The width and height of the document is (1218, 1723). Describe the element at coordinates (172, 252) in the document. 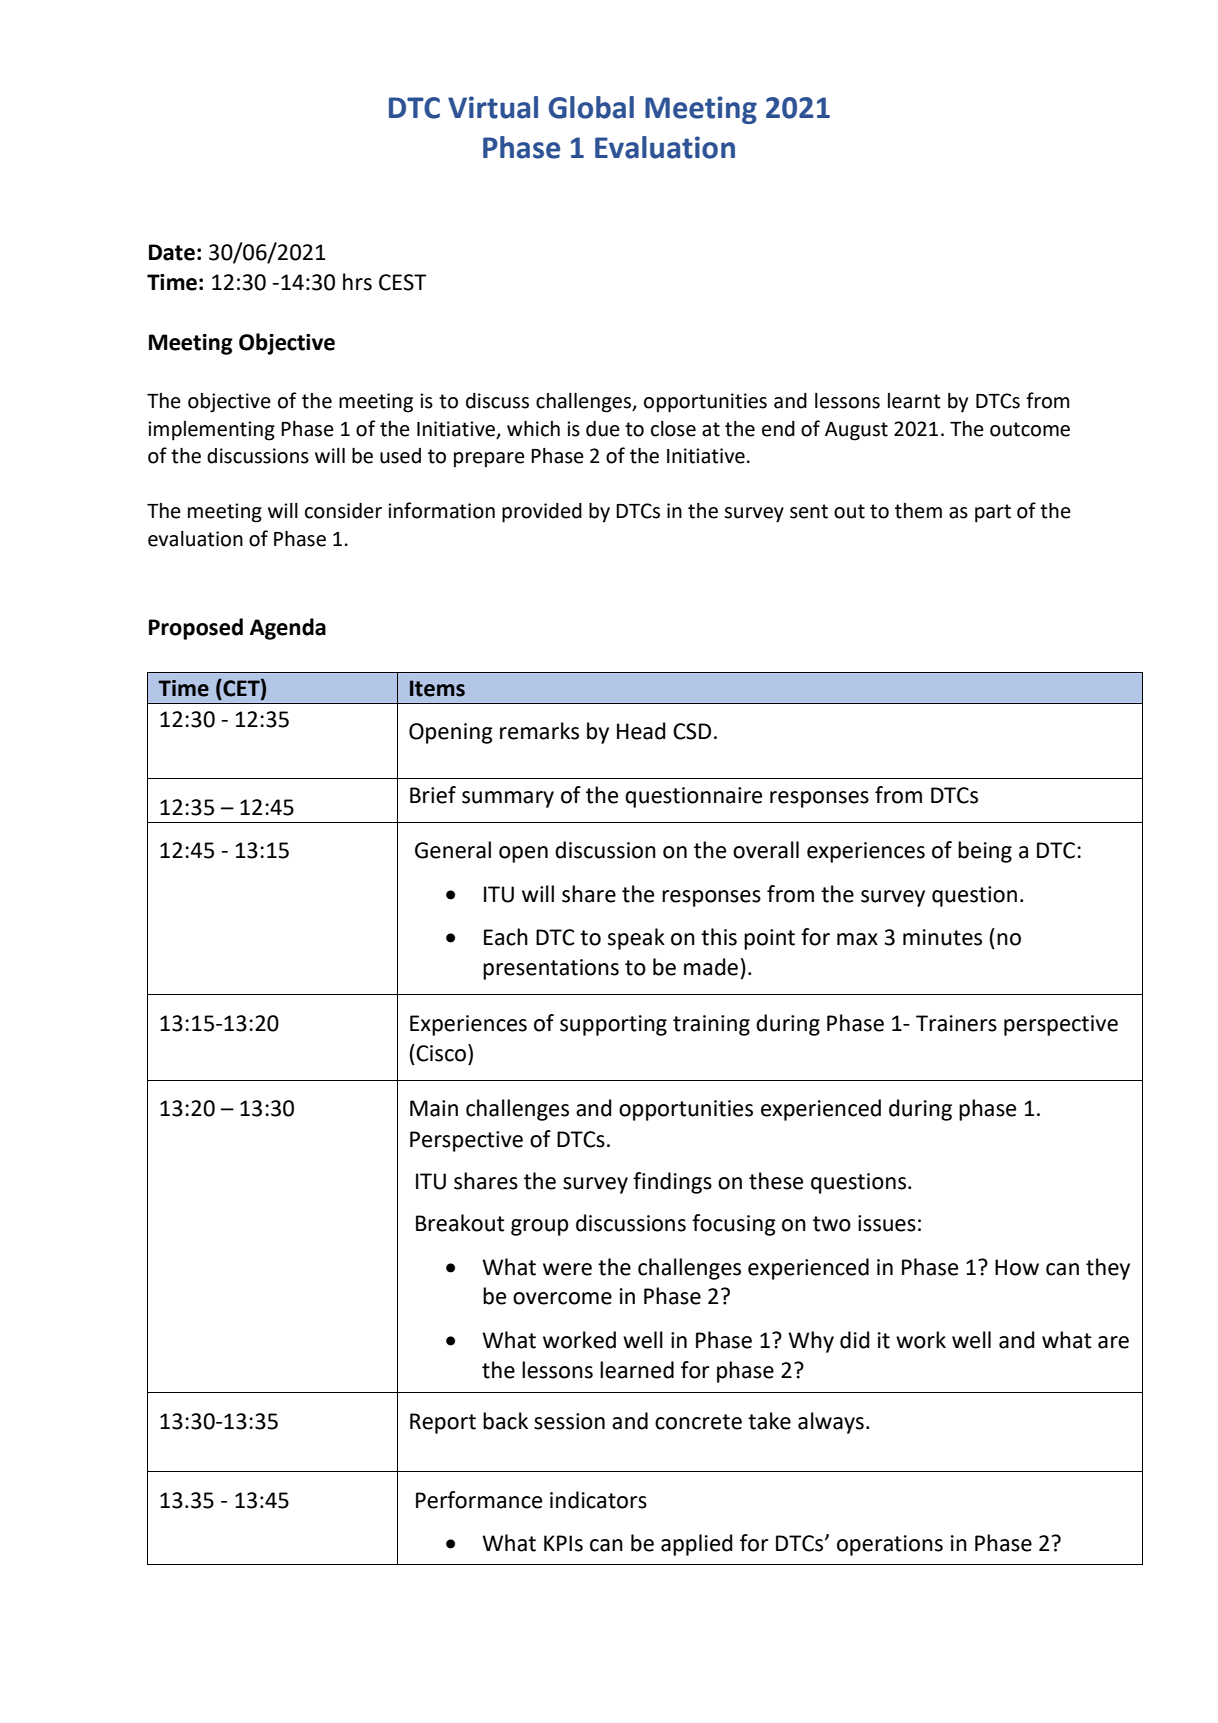

I see `Date` at that location.
